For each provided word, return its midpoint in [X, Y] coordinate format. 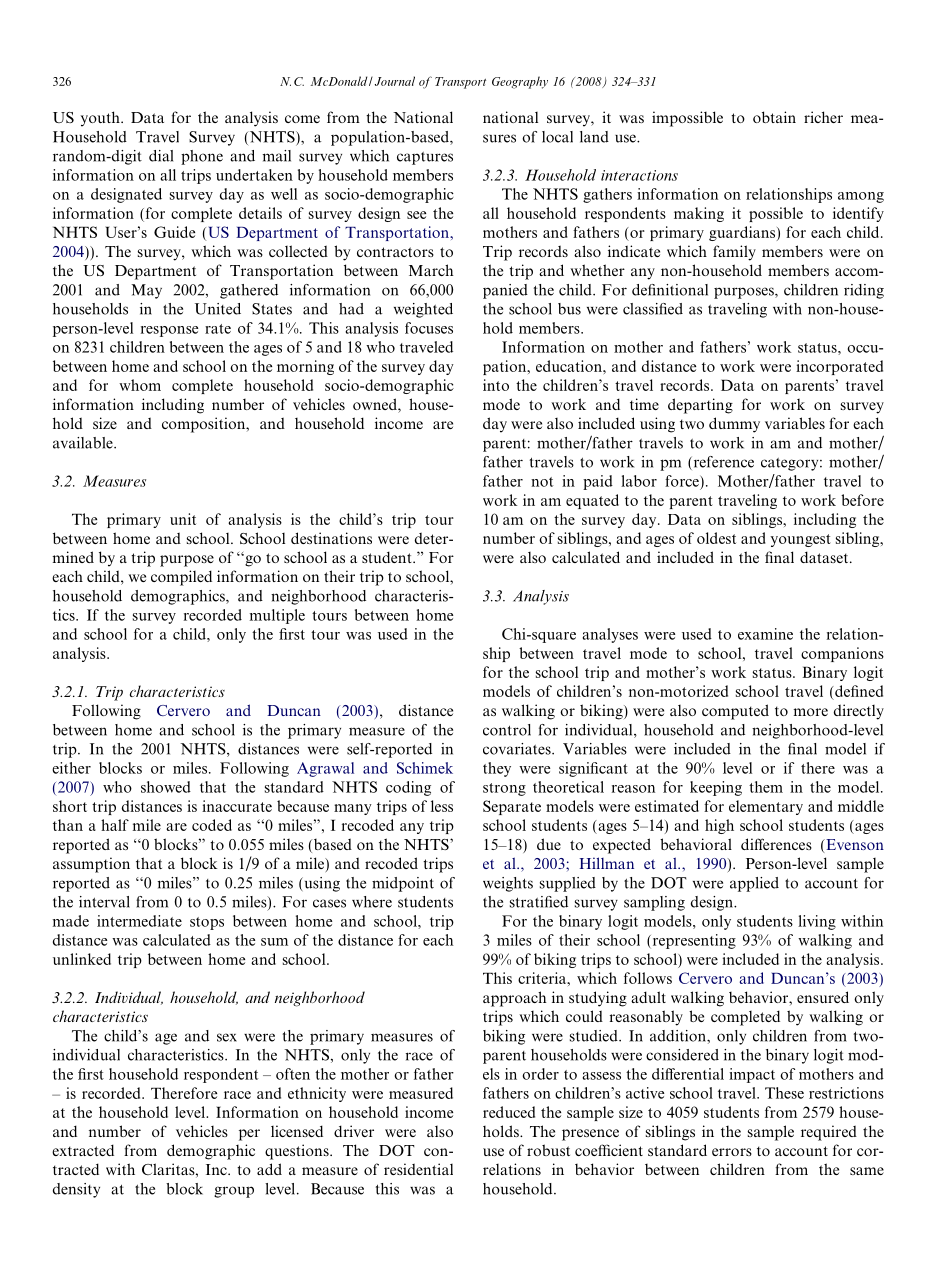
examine [765, 634]
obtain [774, 117]
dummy [734, 425]
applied [754, 884]
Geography [520, 82]
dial [161, 156]
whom [140, 385]
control [507, 730]
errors [732, 1152]
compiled [181, 578]
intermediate [139, 921]
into [496, 385]
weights [508, 884]
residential [418, 1169]
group [234, 1192]
